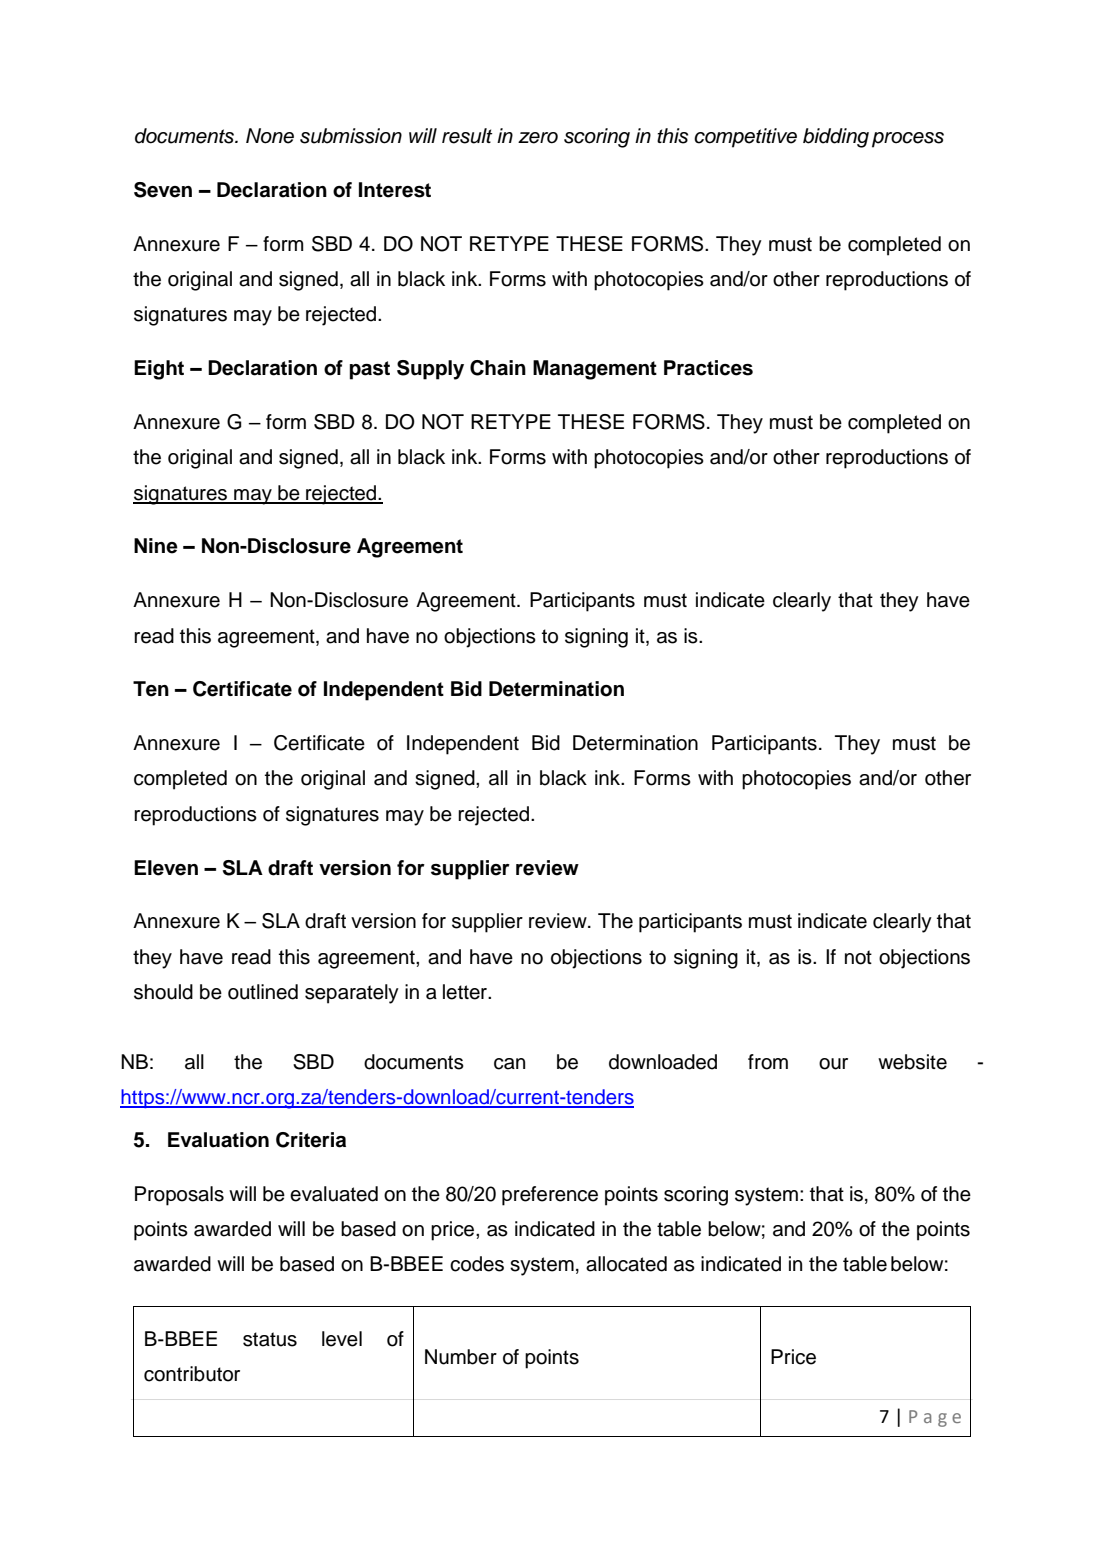  Describe the element at coordinates (466, 992) in the image. I see `letter` at that location.
